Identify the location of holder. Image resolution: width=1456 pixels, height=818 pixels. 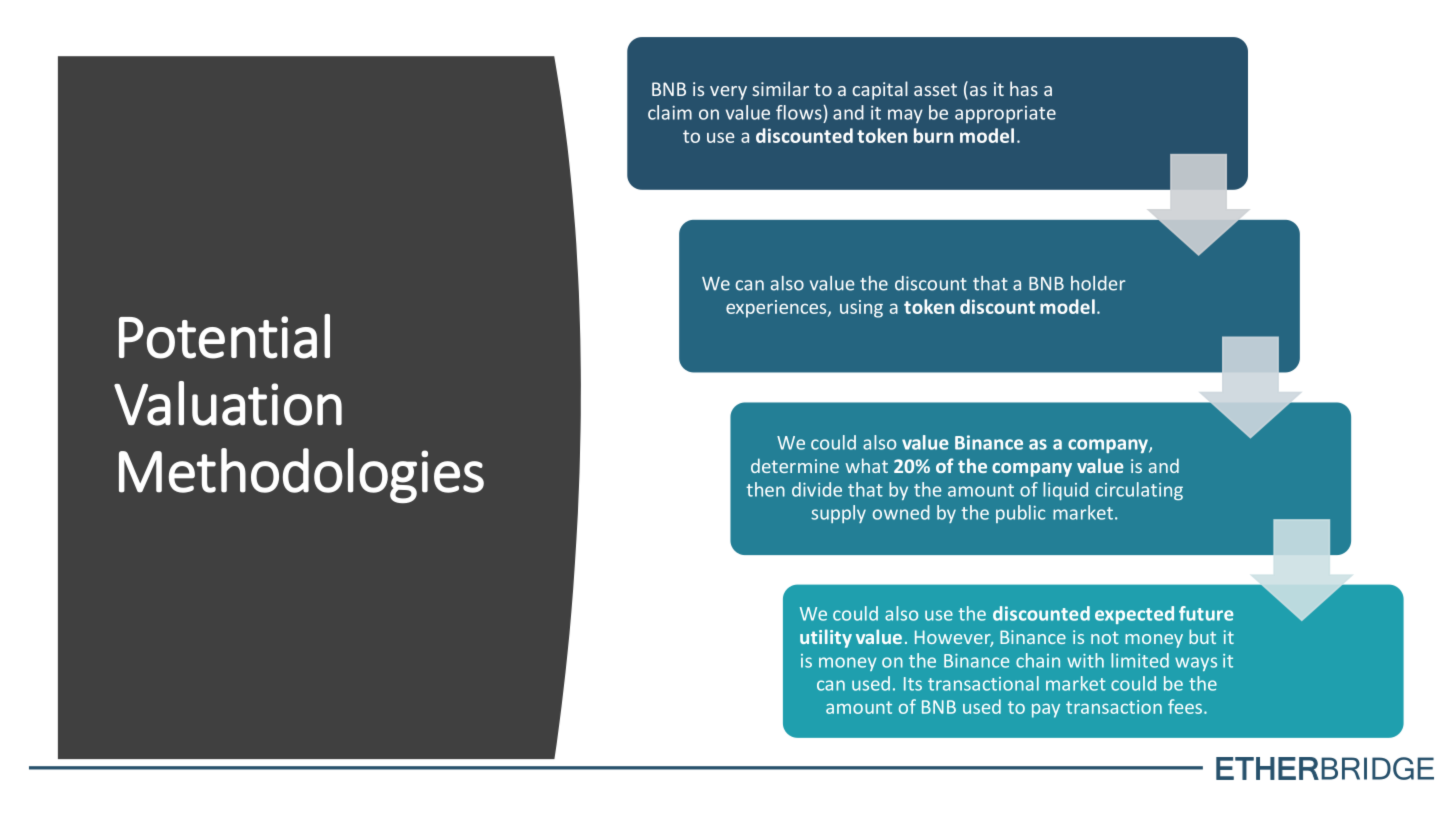
(1098, 283).
